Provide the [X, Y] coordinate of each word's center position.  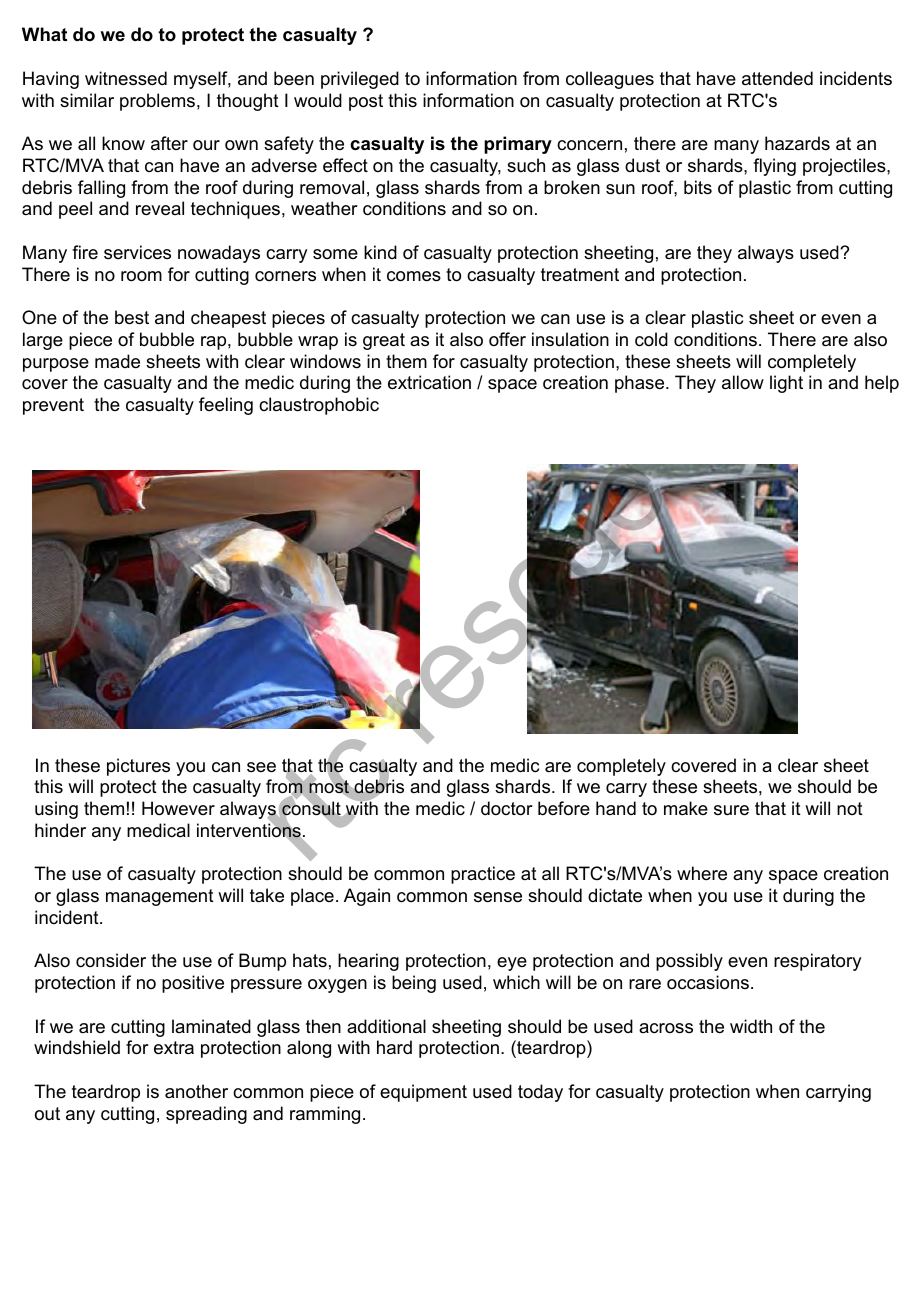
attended [777, 78]
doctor [507, 808]
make [686, 808]
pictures [138, 767]
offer [507, 339]
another [196, 1091]
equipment [423, 1093]
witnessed [126, 78]
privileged [360, 80]
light [786, 384]
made [117, 361]
